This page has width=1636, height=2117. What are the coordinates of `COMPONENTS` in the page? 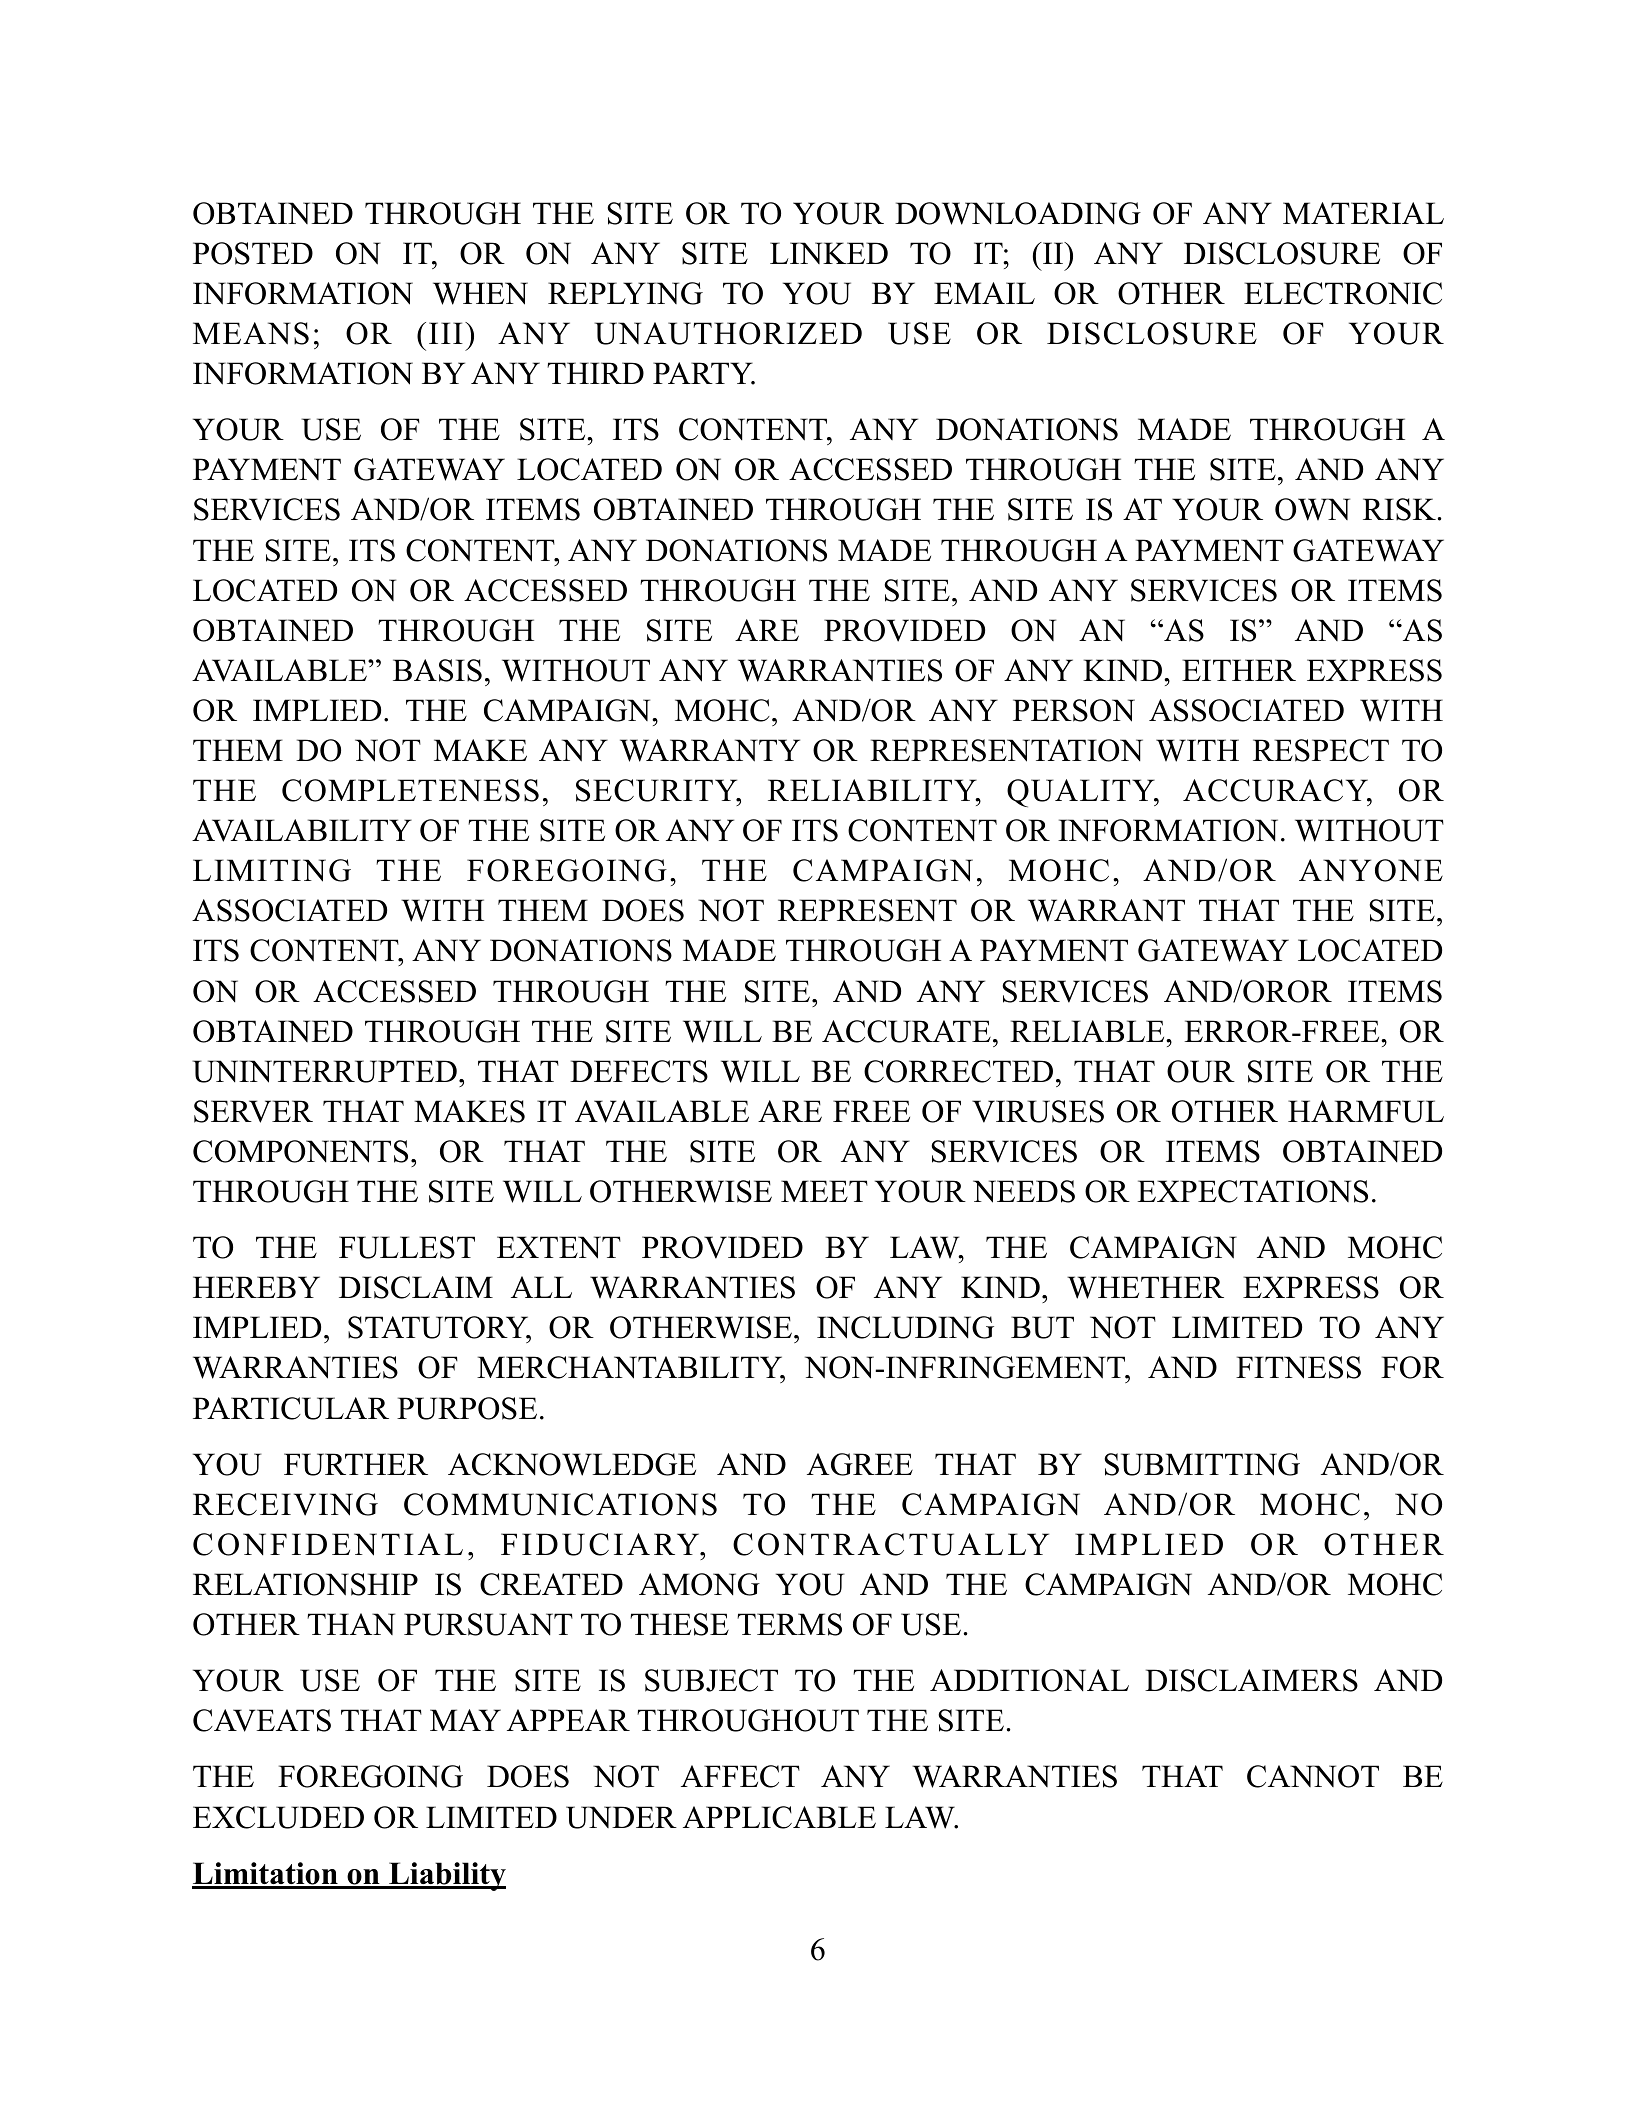 It's located at (300, 1151).
